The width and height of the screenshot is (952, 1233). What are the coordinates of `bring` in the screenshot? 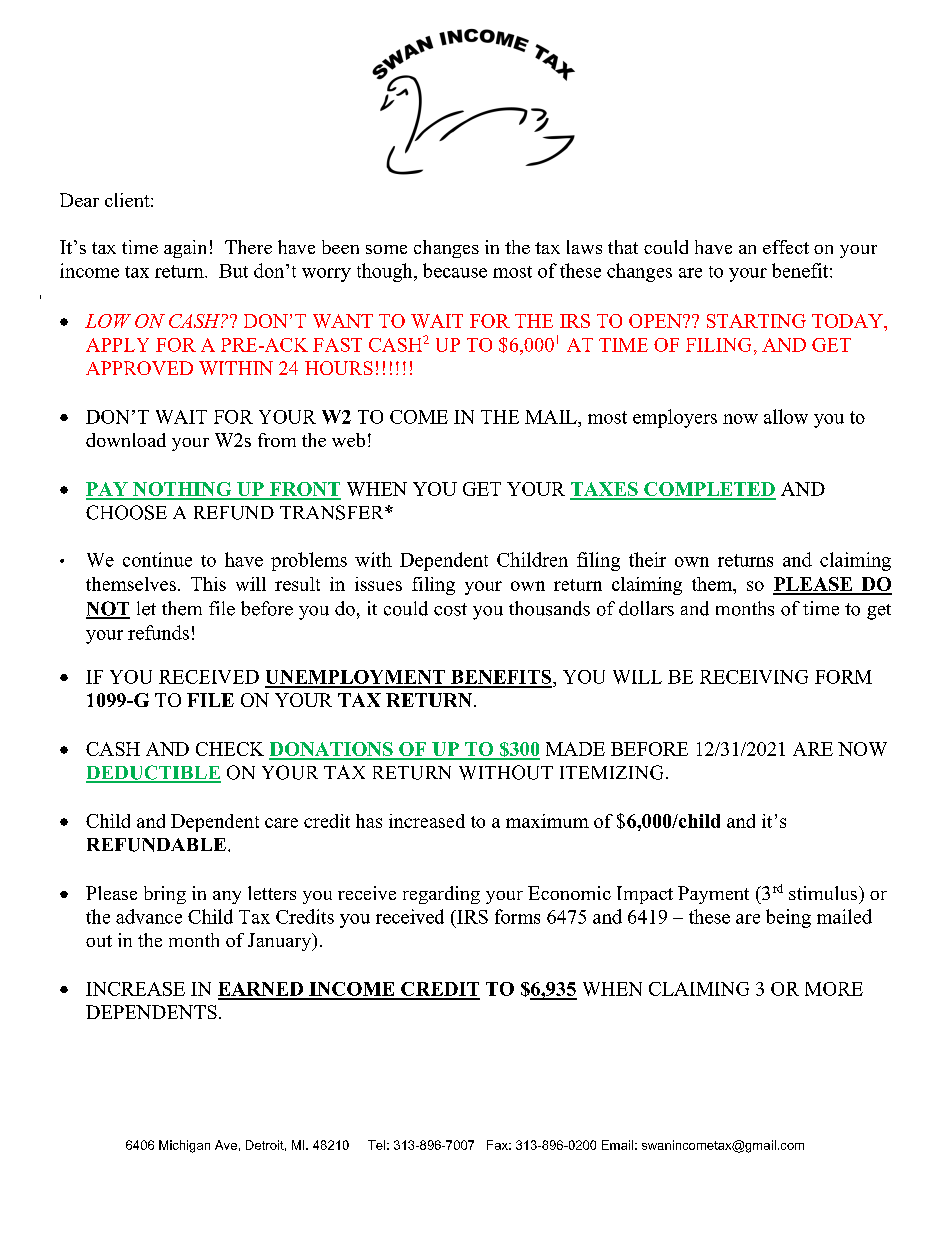 It's located at (165, 895).
